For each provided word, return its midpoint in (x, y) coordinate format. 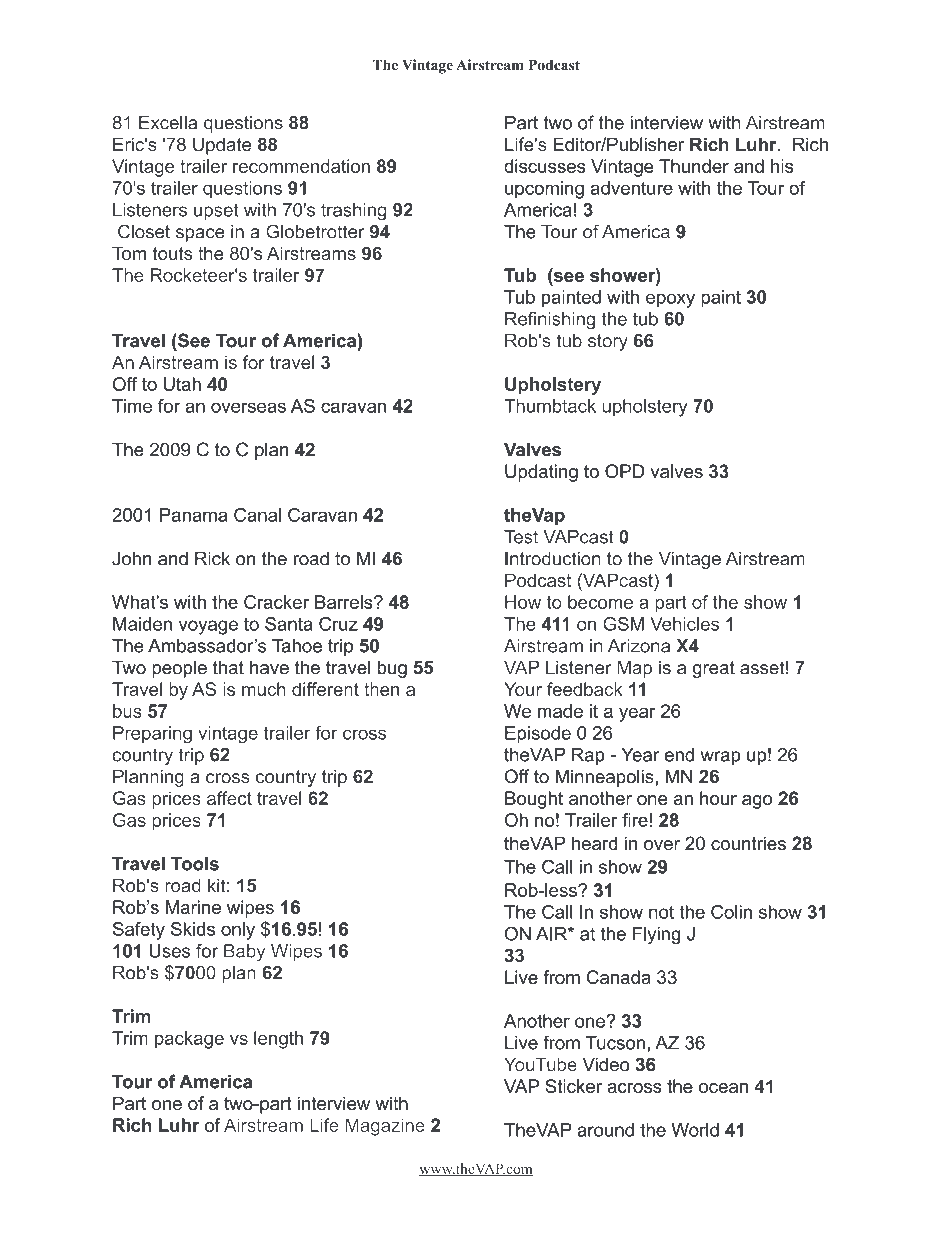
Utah (182, 384)
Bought (534, 800)
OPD (624, 471)
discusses (544, 166)
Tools (195, 863)
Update (222, 146)
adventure (632, 188)
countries (748, 843)
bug (392, 669)
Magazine (385, 1127)
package (189, 1040)
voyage (208, 627)
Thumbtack (550, 406)
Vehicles (684, 624)
